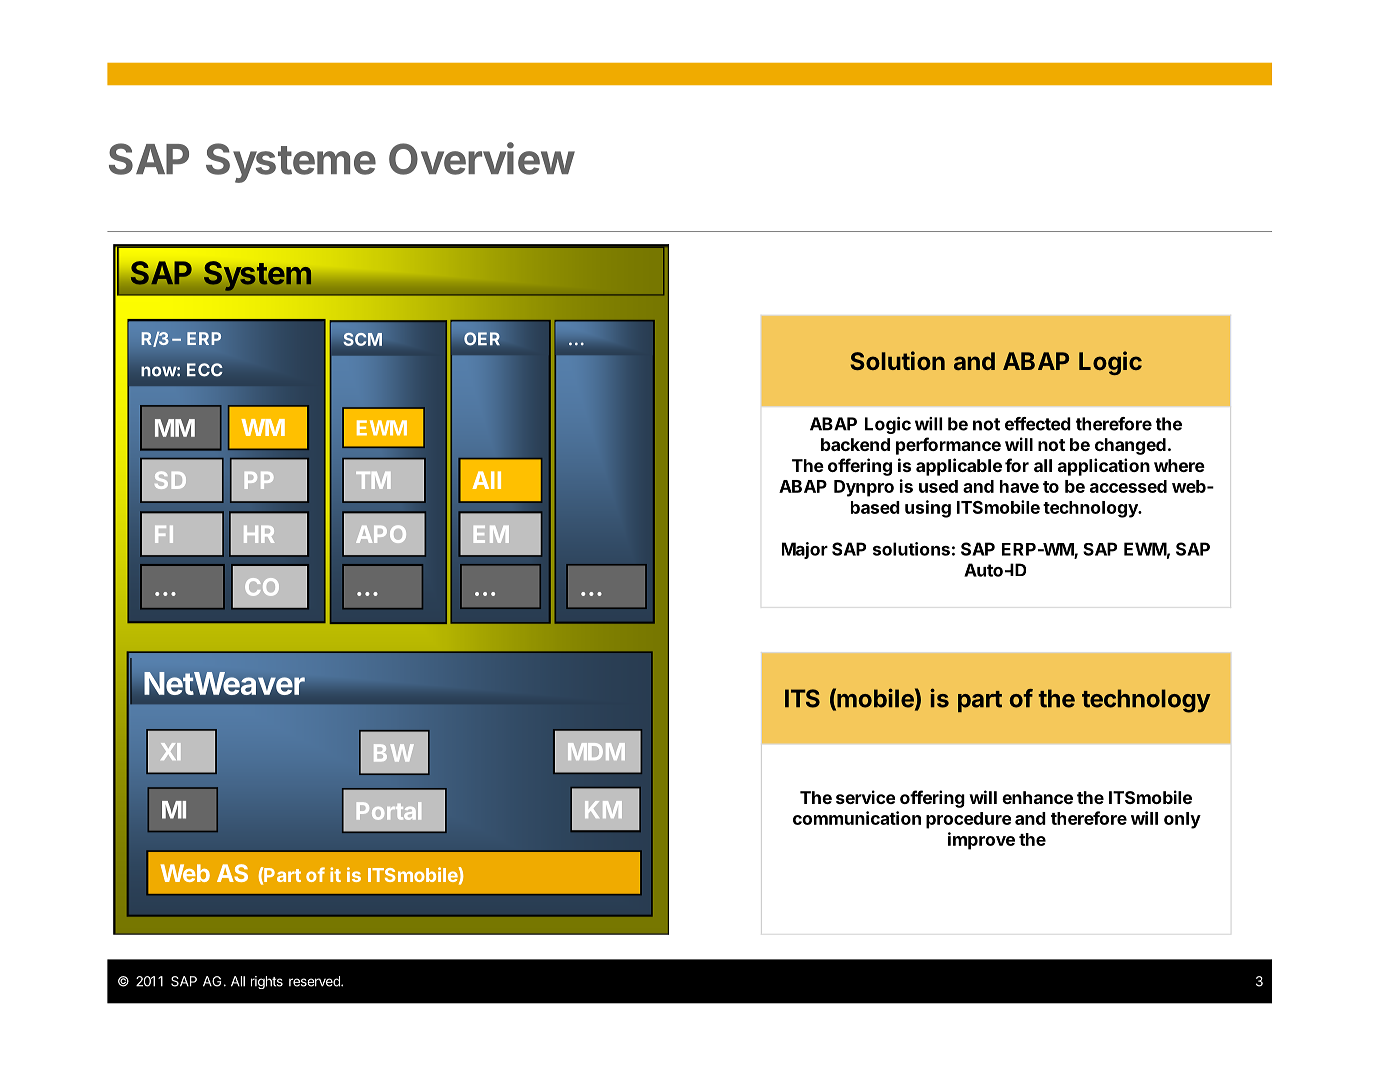 This screenshot has height=1066, width=1379. Describe the element at coordinates (482, 158) in the screenshot. I see `Overview` at that location.
